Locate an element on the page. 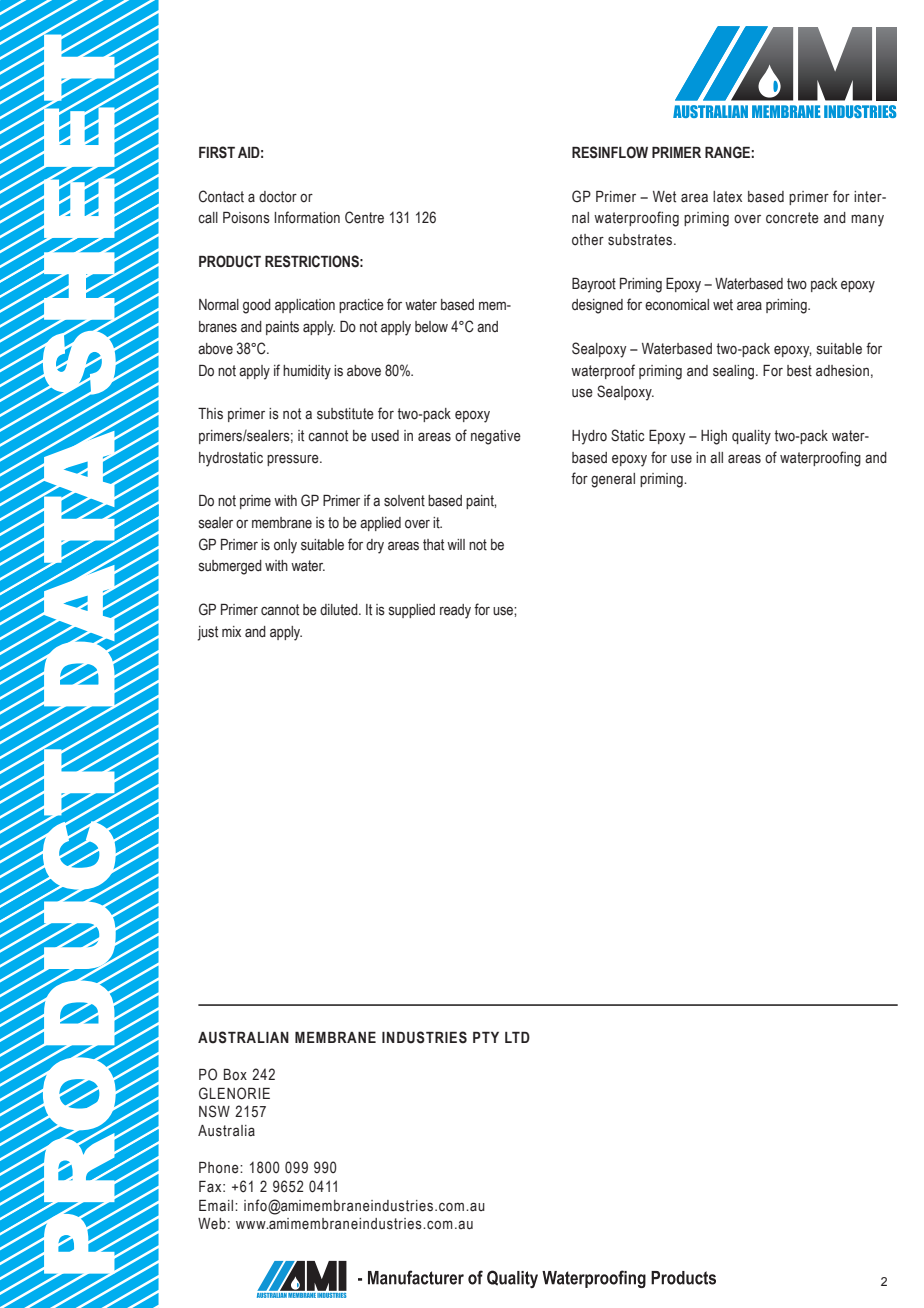  doctor is located at coordinates (278, 197).
